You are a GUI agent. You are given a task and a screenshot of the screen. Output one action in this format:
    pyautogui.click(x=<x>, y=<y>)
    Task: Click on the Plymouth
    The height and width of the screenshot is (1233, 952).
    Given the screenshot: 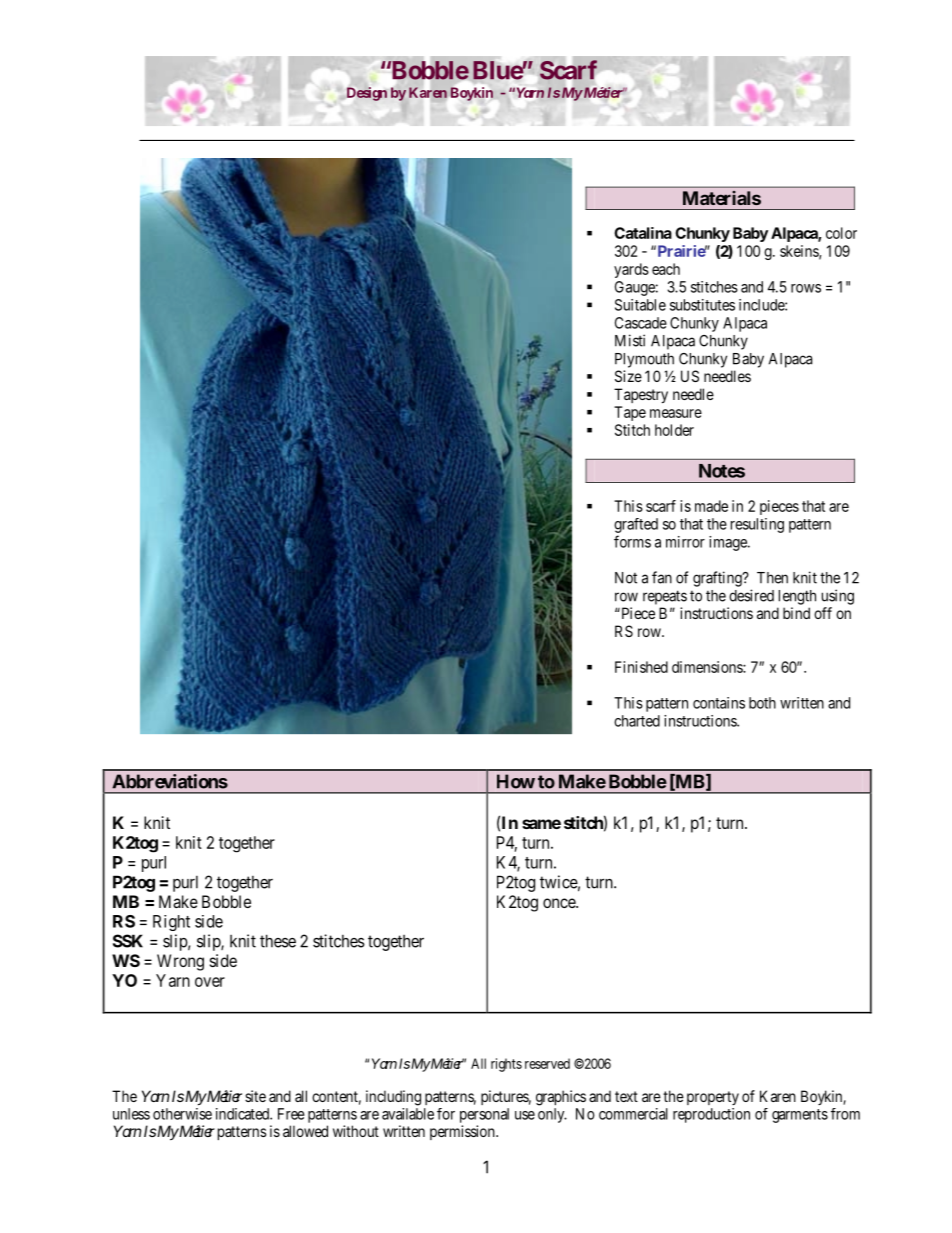 What is the action you would take?
    pyautogui.click(x=644, y=360)
